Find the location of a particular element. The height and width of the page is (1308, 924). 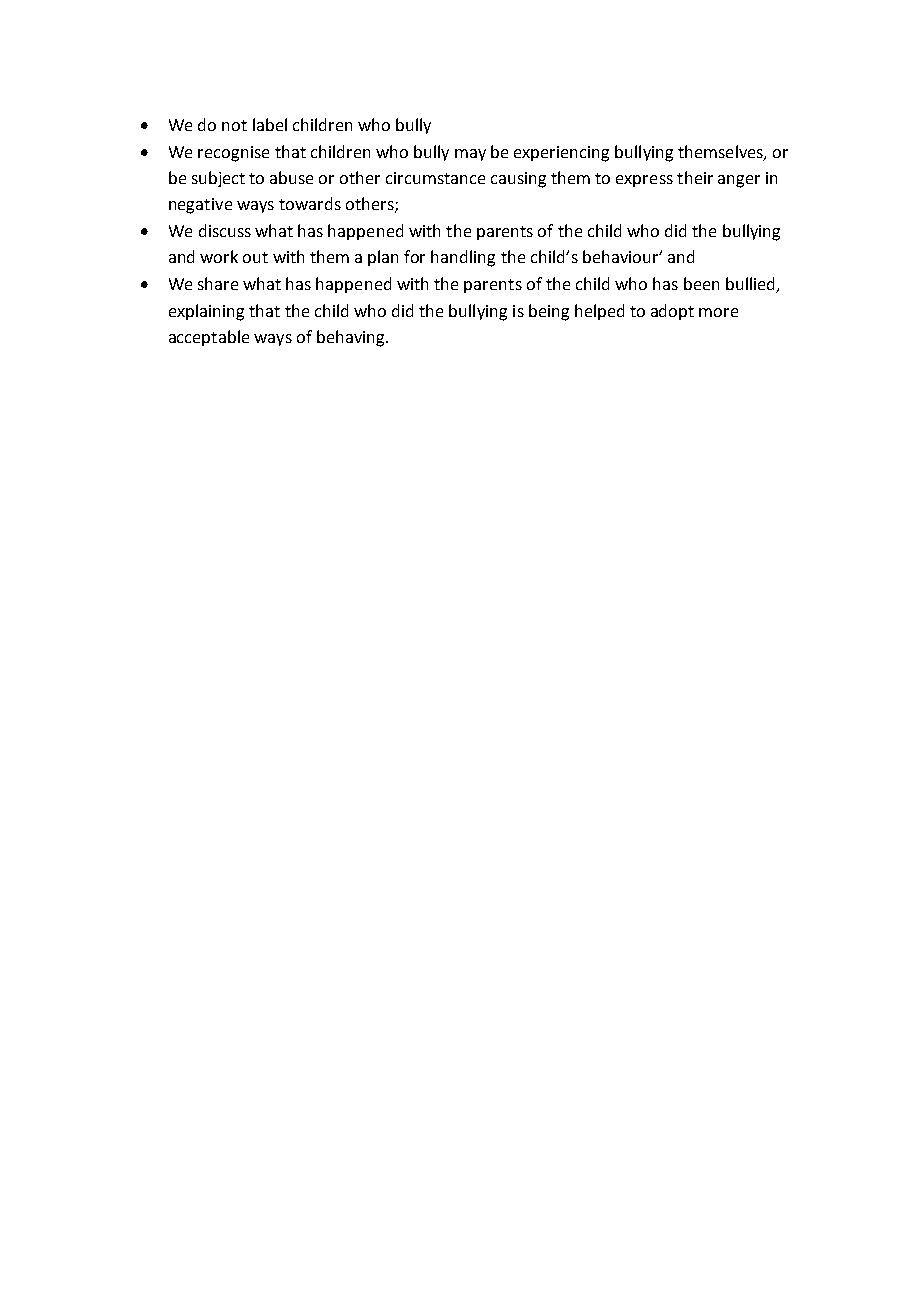

may is located at coordinates (470, 155).
